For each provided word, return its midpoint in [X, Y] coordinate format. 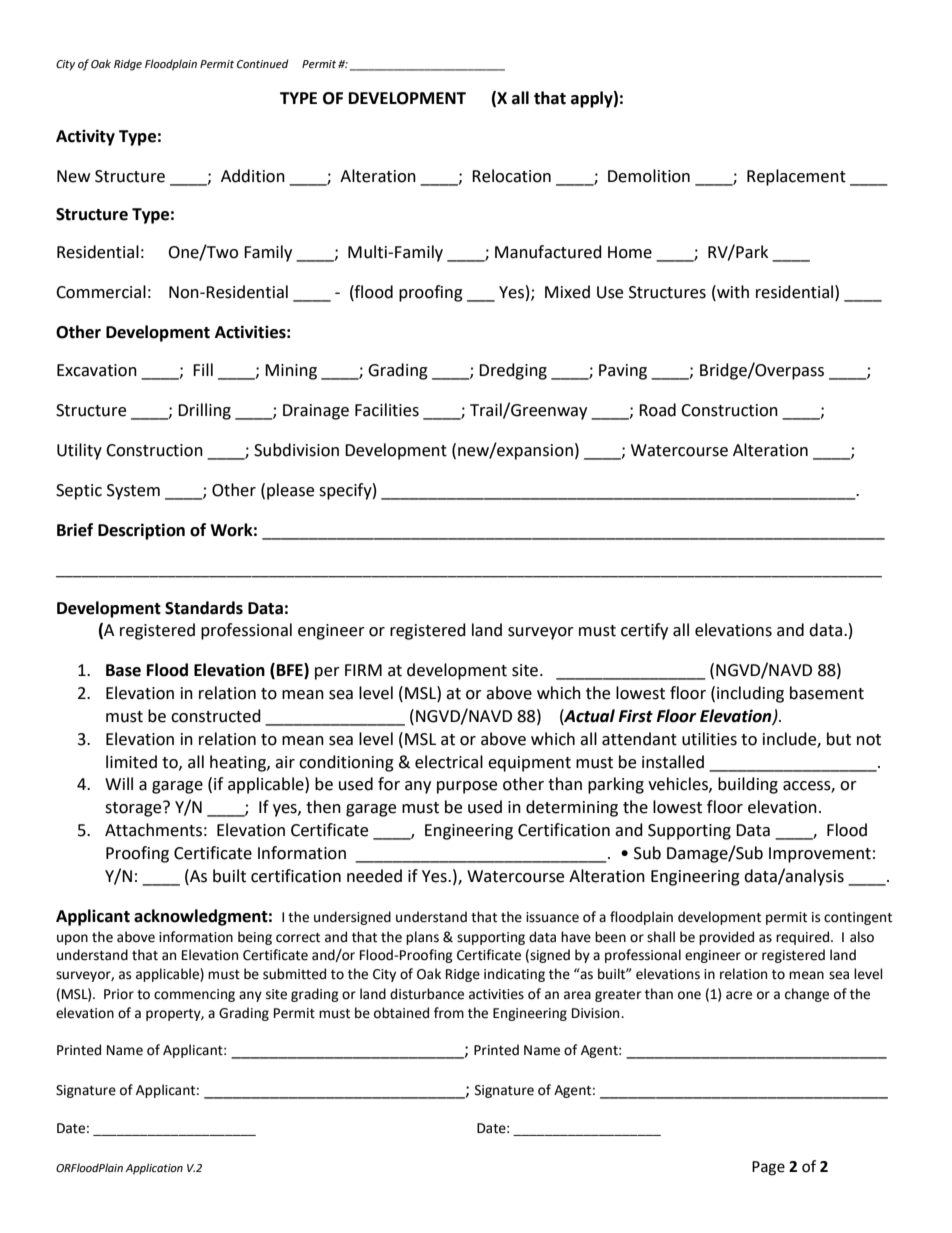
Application [154, 1169]
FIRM [363, 670]
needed [374, 876]
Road [657, 410]
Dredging [513, 371]
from [449, 1013]
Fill [203, 369]
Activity [85, 137]
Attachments [153, 830]
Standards [204, 608]
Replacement [796, 177]
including [750, 694]
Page [768, 1168]
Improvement [820, 855]
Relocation [511, 176]
